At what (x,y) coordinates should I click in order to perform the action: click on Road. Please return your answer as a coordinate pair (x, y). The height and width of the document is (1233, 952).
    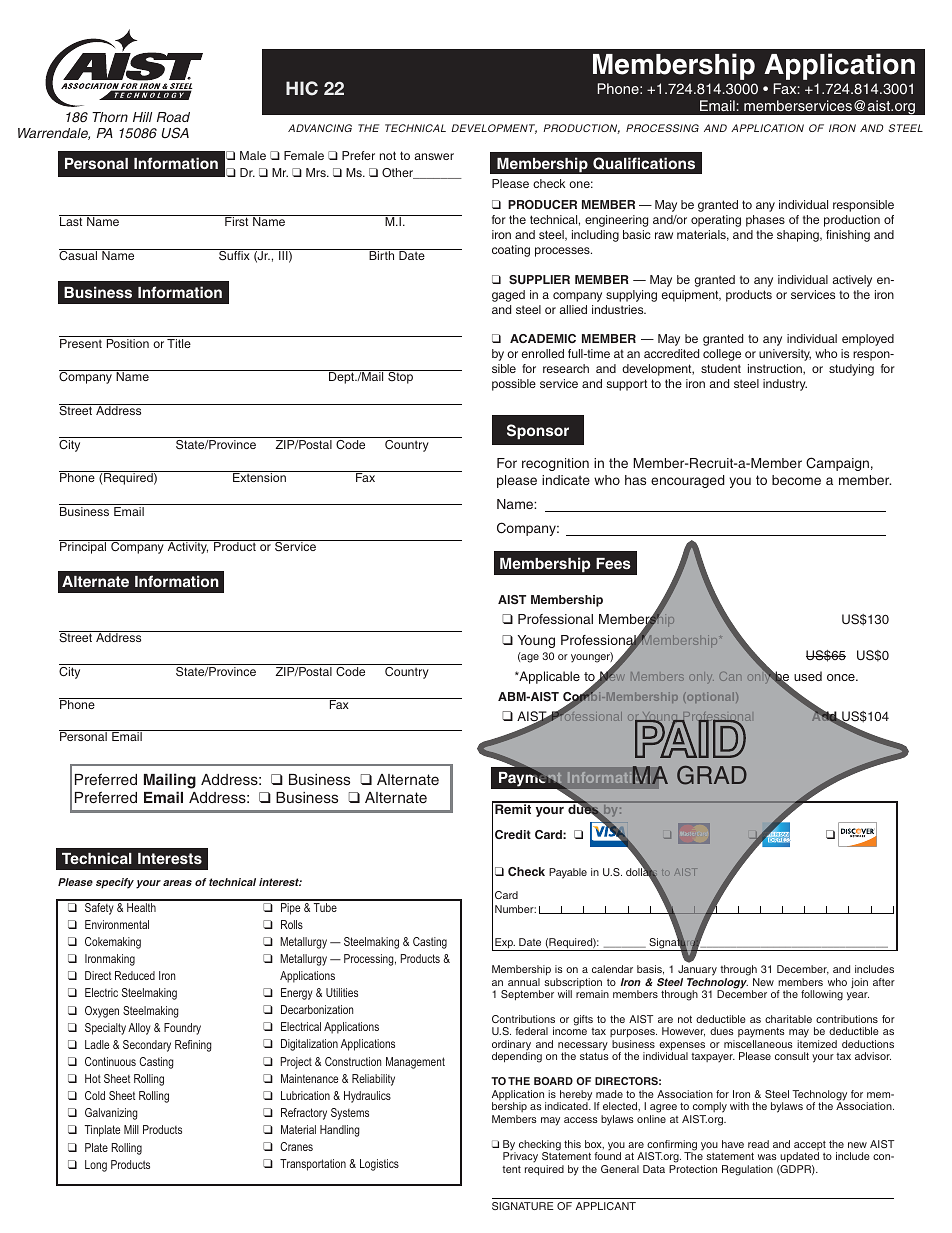
    Looking at the image, I should click on (173, 117).
